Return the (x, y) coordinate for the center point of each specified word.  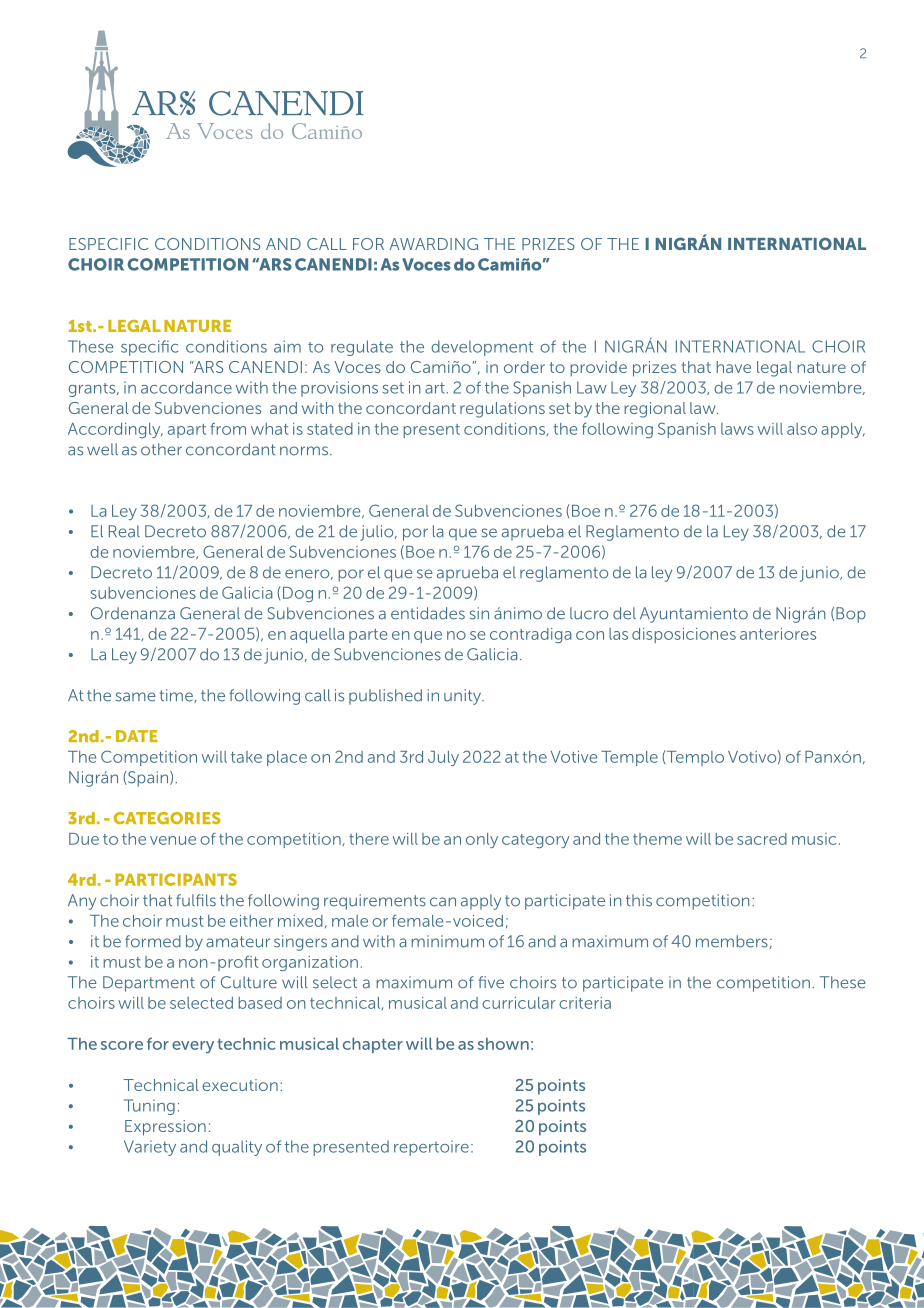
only (482, 840)
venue (173, 840)
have (733, 367)
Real (124, 531)
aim (287, 346)
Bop (851, 615)
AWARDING (433, 244)
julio (378, 533)
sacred (762, 839)
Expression (165, 1128)
